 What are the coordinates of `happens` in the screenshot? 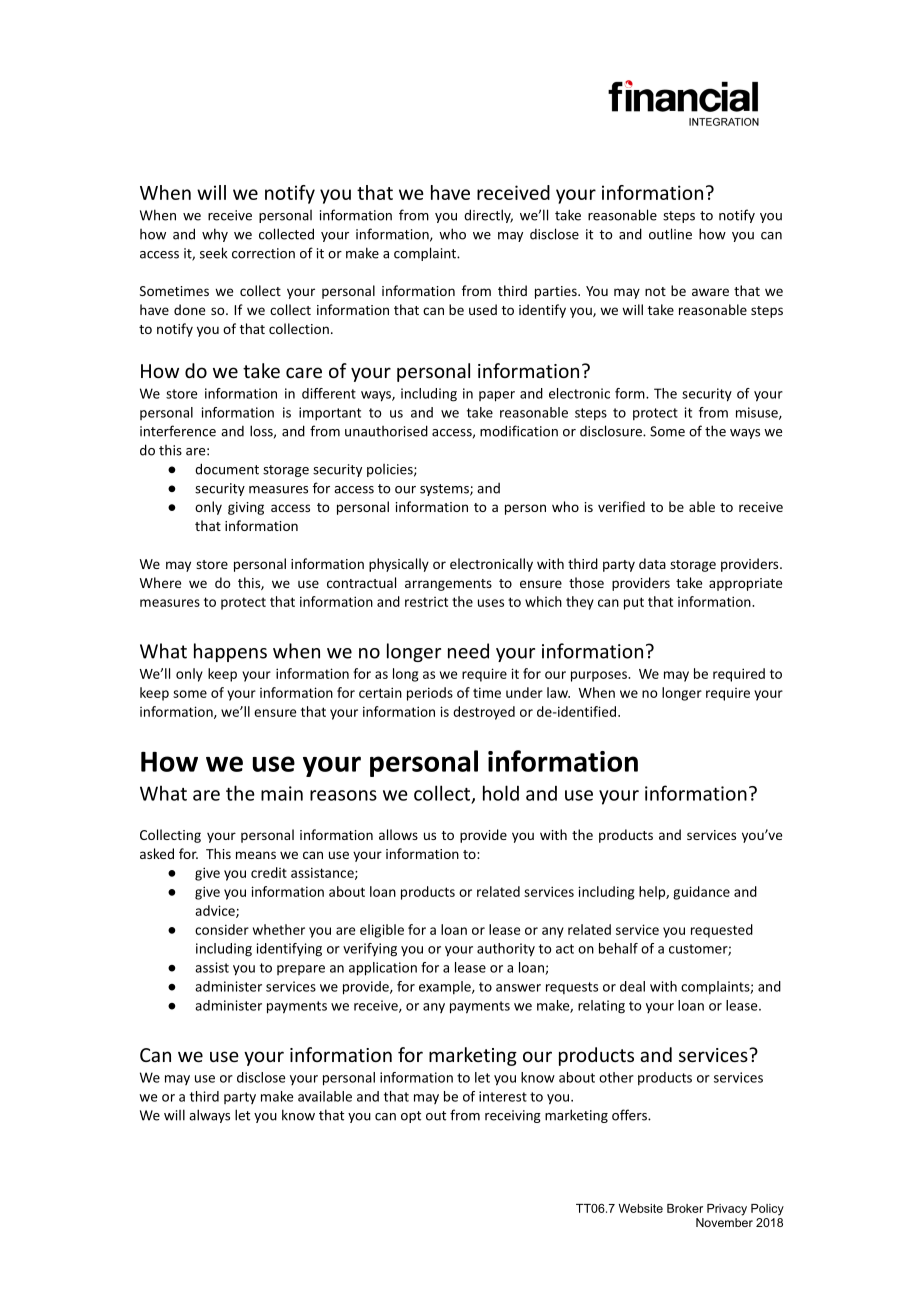 It's located at (230, 652).
